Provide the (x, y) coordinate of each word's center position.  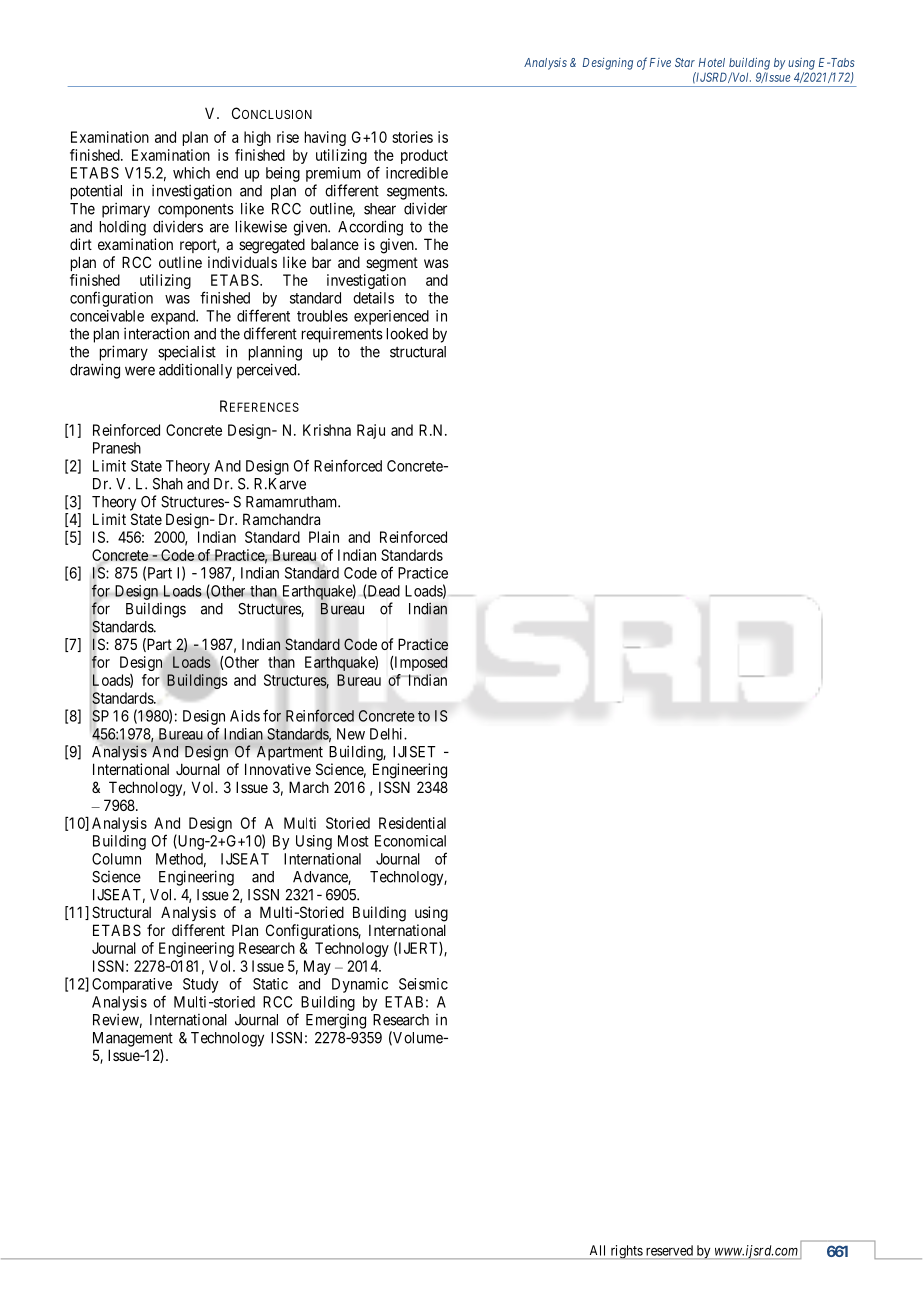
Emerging (336, 1021)
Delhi (387, 734)
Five (660, 62)
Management (133, 1039)
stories (412, 137)
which (191, 173)
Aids (245, 716)
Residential (412, 823)
